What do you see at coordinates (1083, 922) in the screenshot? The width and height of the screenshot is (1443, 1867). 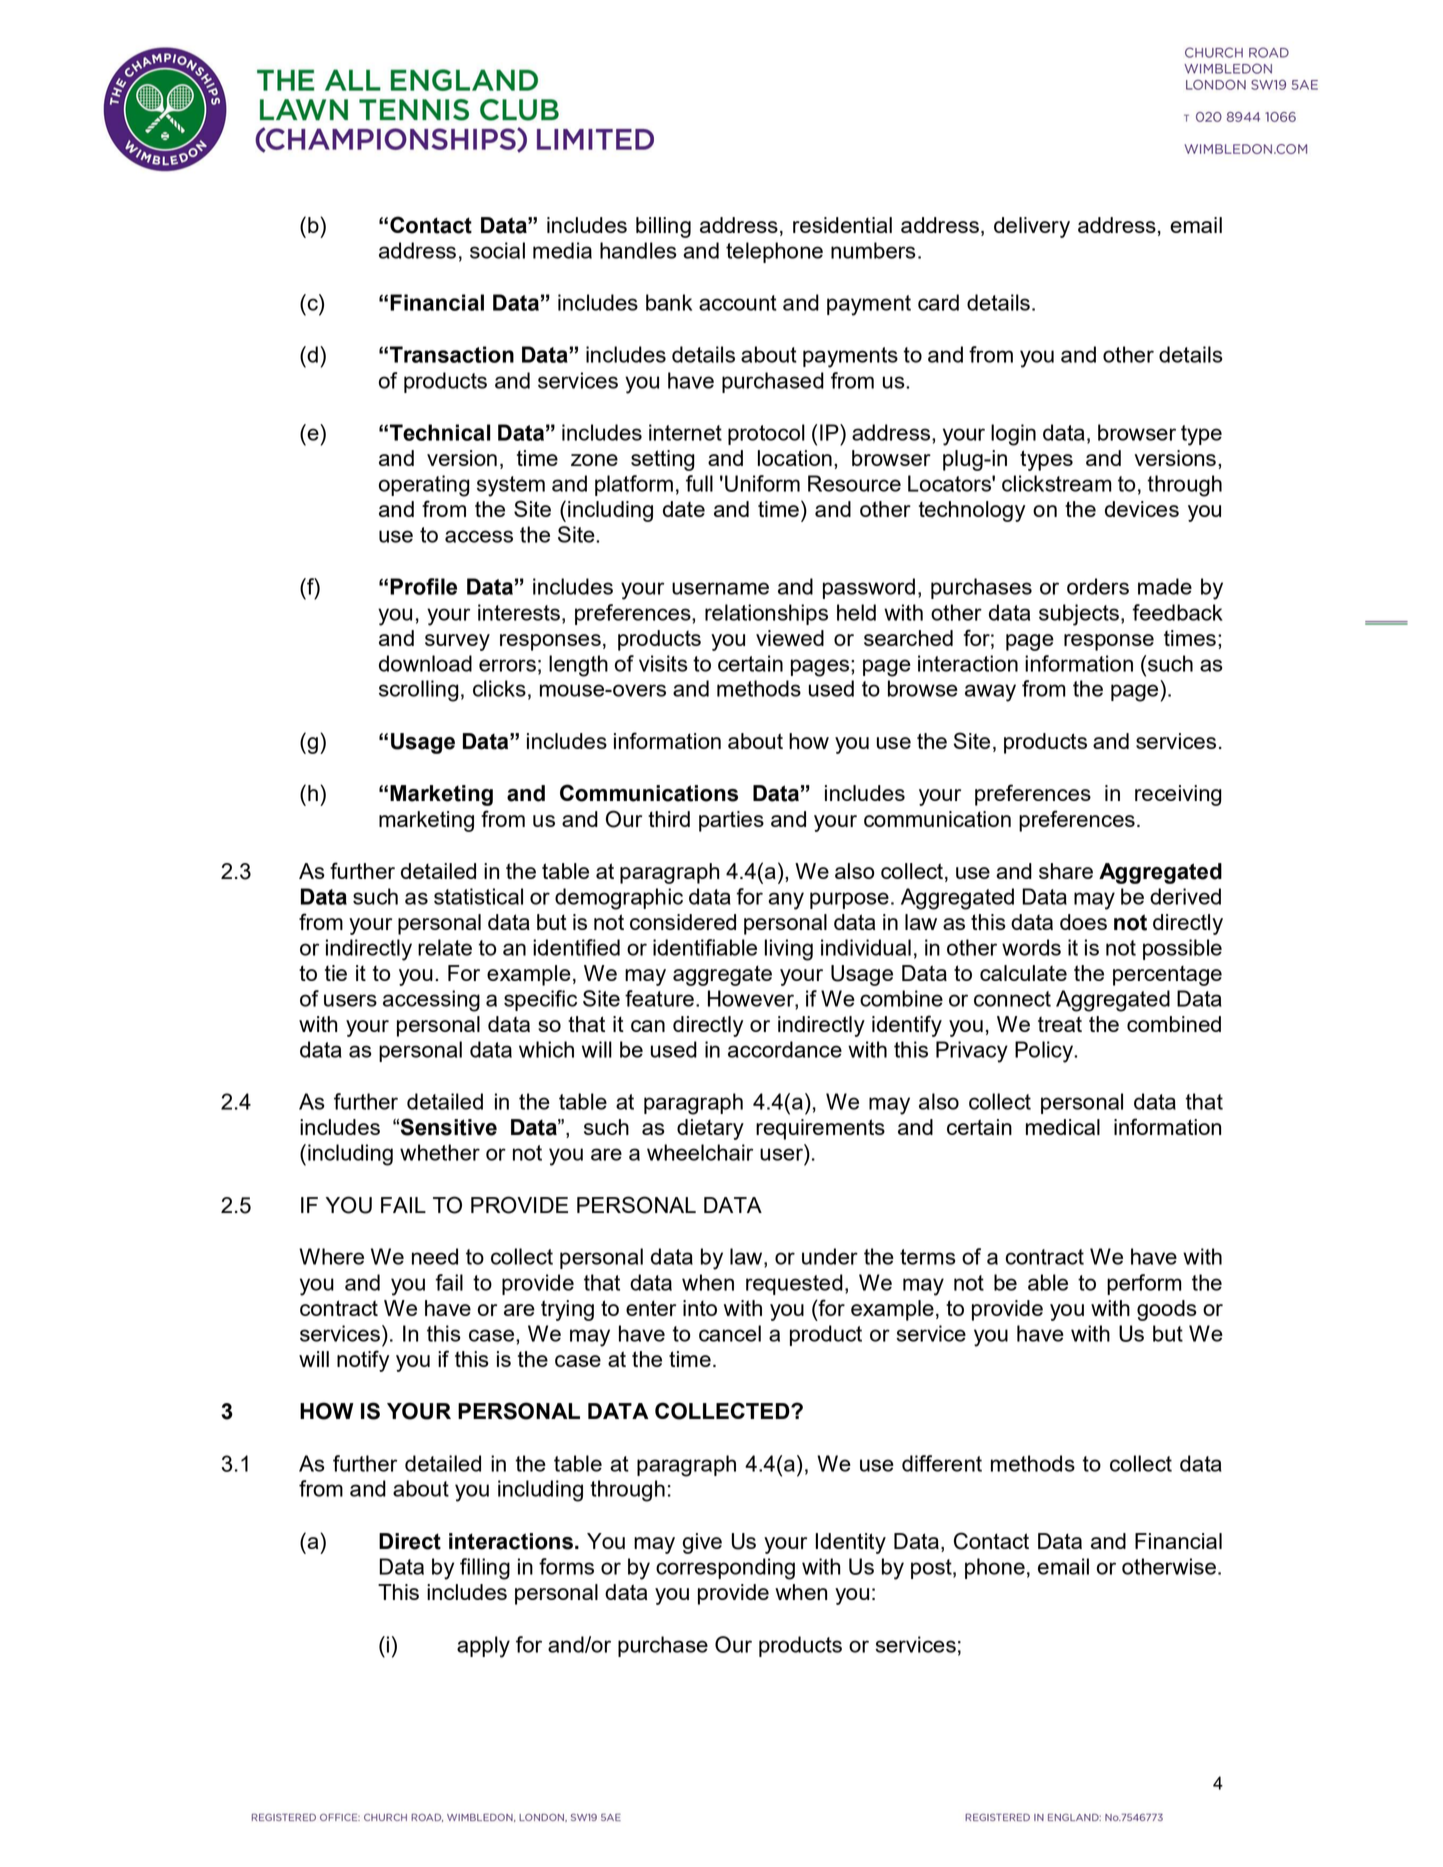 I see `does` at bounding box center [1083, 922].
